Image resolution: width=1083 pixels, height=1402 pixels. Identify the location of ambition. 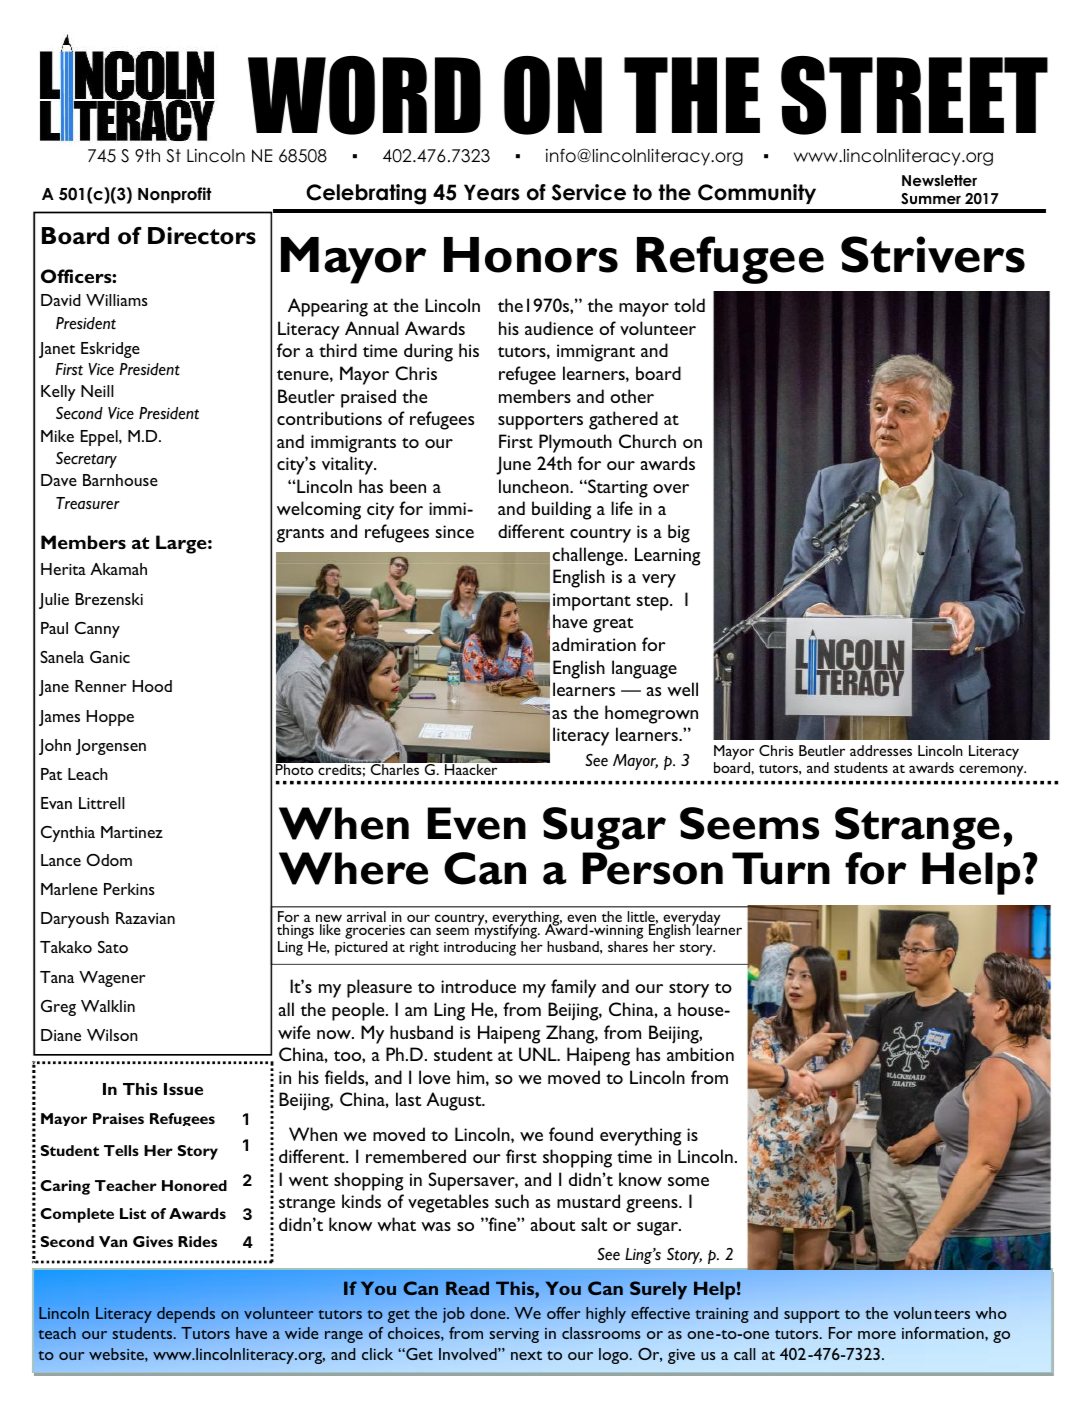
(700, 1054).
